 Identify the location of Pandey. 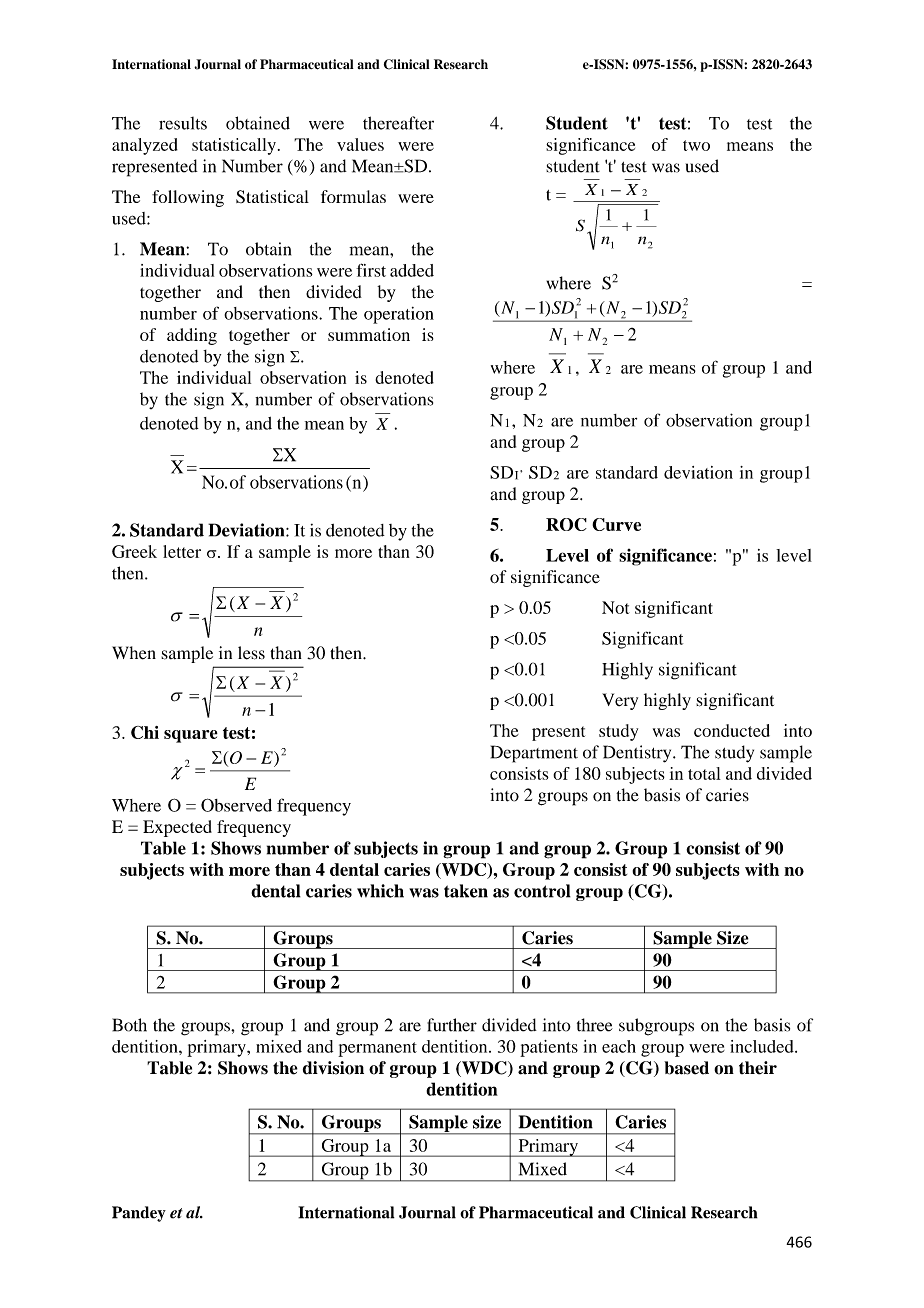
(139, 1214).
